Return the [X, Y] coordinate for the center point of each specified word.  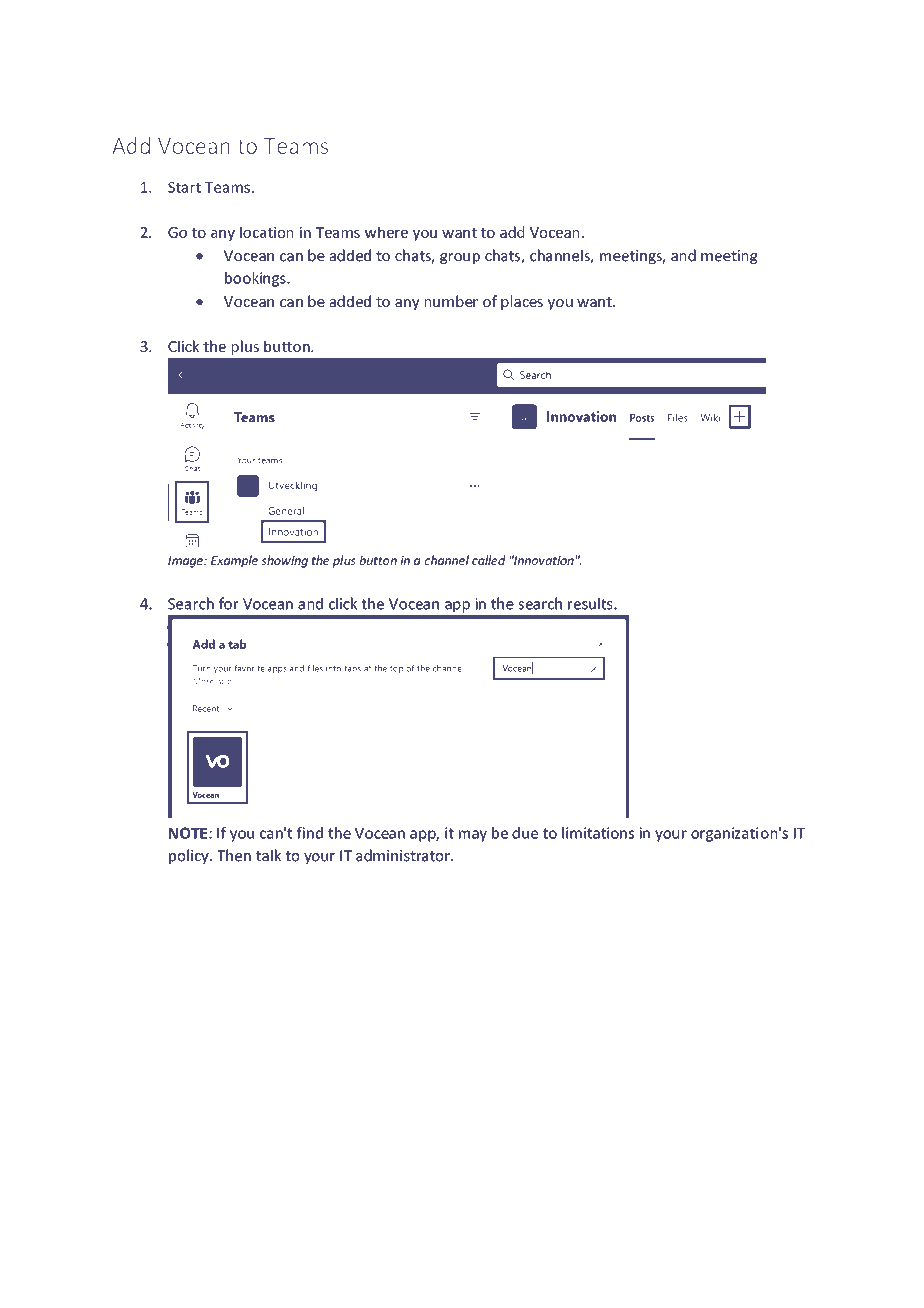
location [266, 232]
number [451, 301]
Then [234, 855]
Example [234, 561]
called [489, 560]
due [525, 833]
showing [284, 561]
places [522, 302]
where [386, 232]
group [460, 258]
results [591, 603]
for [229, 603]
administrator [404, 855]
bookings [256, 279]
